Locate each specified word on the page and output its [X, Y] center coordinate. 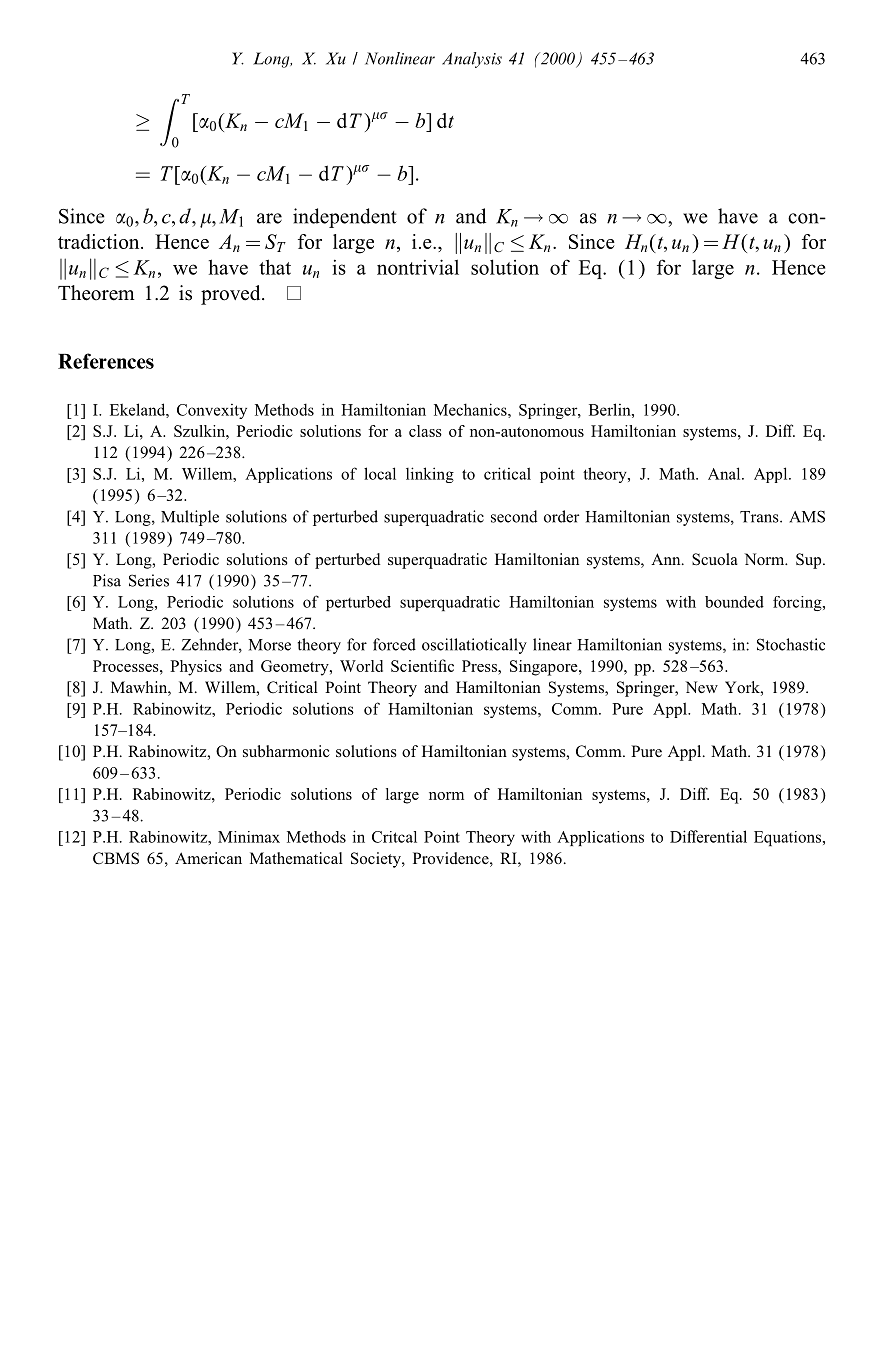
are [269, 218]
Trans [760, 517]
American [208, 858]
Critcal [394, 837]
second [514, 516]
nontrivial [418, 267]
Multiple [190, 518]
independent [345, 218]
